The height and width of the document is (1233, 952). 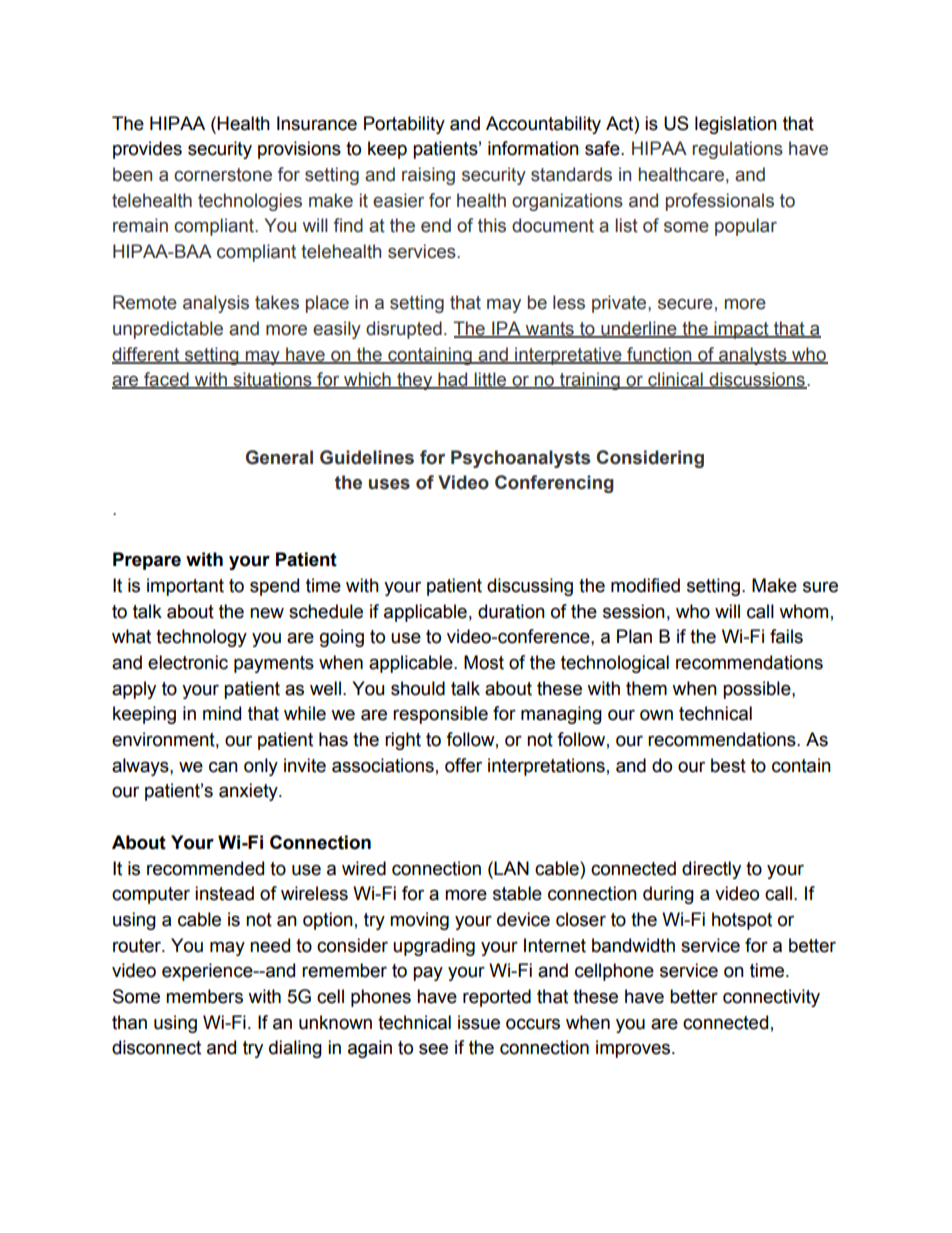 I want to click on important, so click(x=185, y=587).
